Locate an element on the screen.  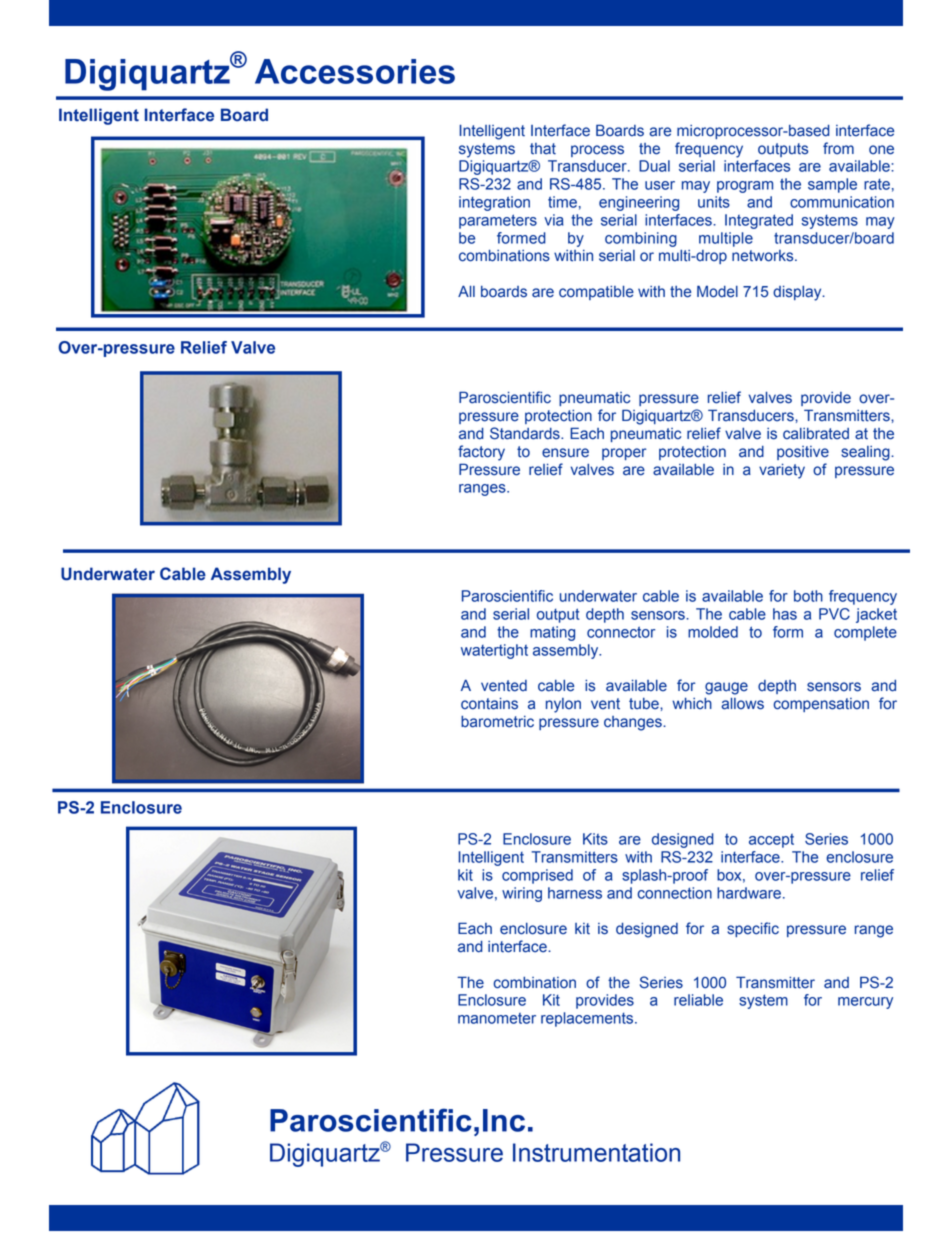
PVC is located at coordinates (834, 614).
